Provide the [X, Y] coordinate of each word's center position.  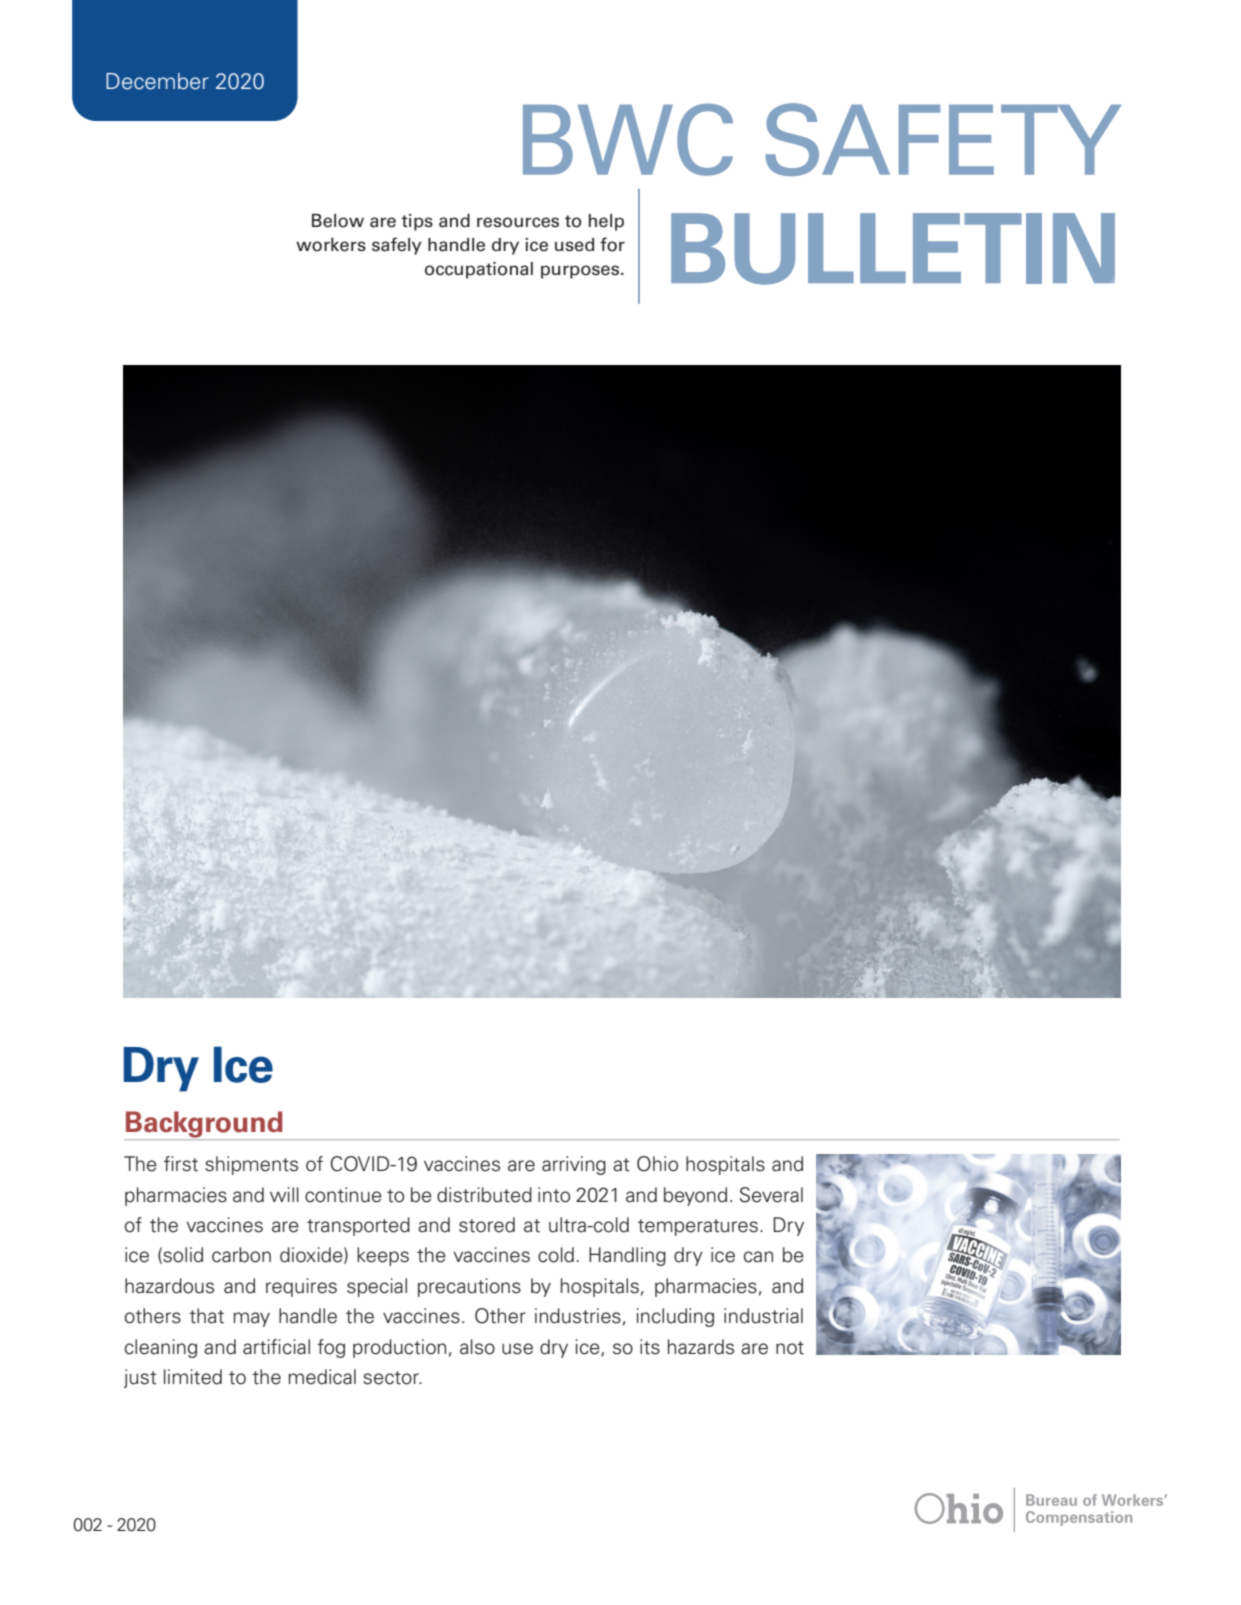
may [251, 1319]
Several [771, 1195]
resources [518, 222]
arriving [574, 1165]
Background [204, 1125]
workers [331, 244]
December [157, 81]
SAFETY [943, 139]
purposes [581, 272]
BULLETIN [893, 249]
